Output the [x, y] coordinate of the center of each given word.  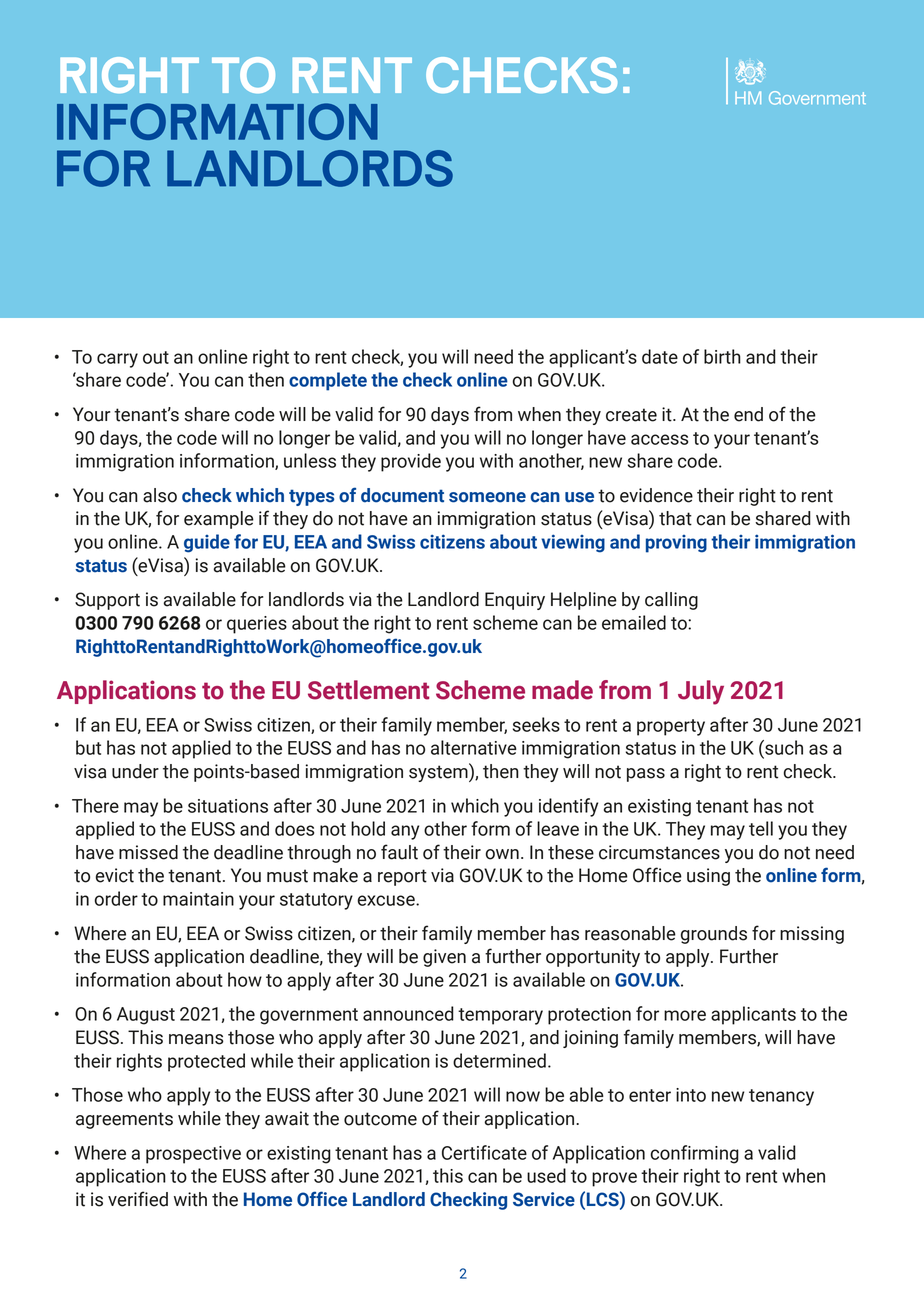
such [783, 747]
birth [722, 356]
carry [117, 360]
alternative [474, 747]
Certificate [484, 1152]
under [135, 771]
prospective [193, 1155]
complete [328, 381]
